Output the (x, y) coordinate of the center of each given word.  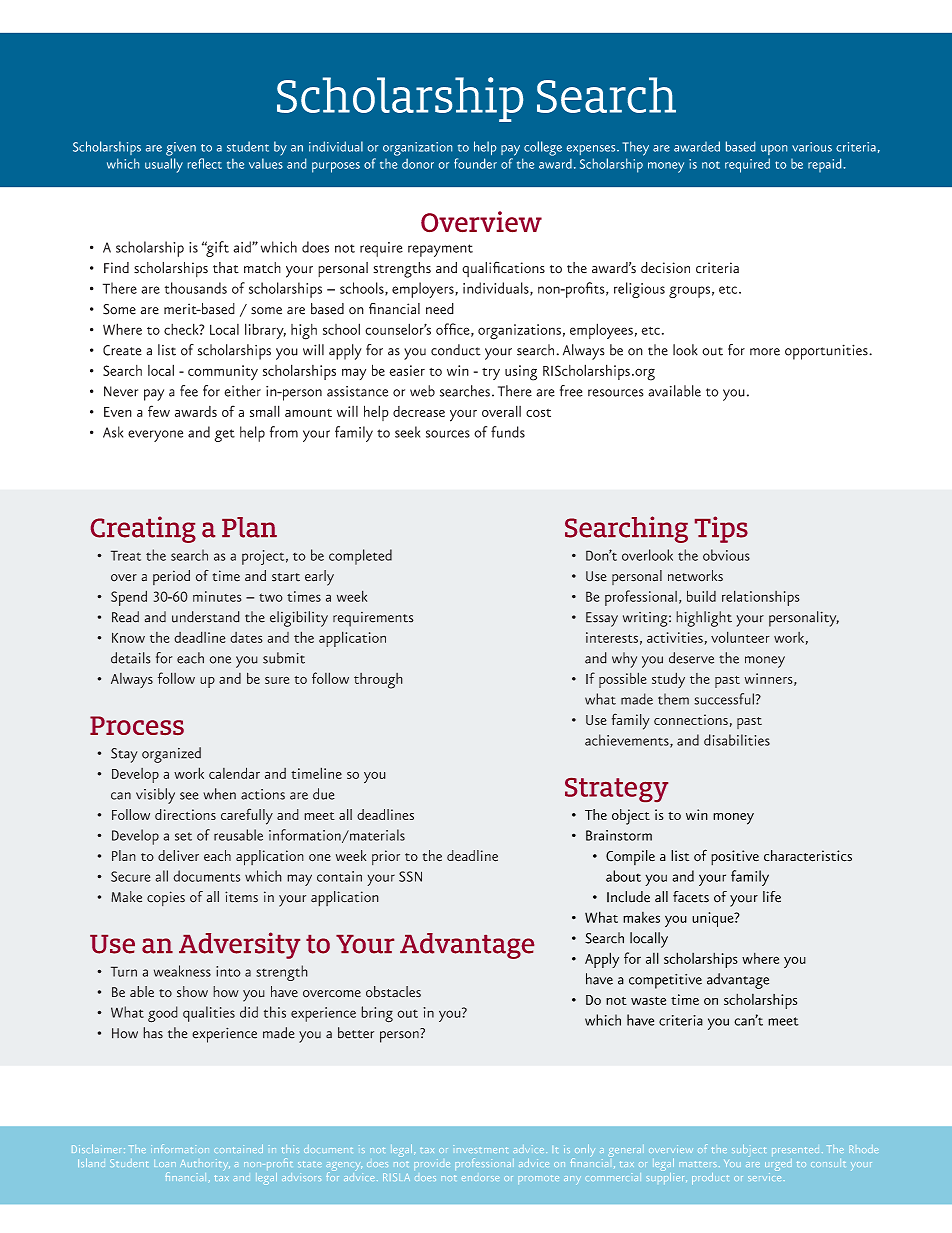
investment (480, 1149)
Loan (165, 1163)
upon (774, 150)
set (183, 836)
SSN (410, 876)
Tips (721, 529)
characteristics (808, 856)
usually (164, 165)
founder (475, 163)
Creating (143, 529)
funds (508, 432)
